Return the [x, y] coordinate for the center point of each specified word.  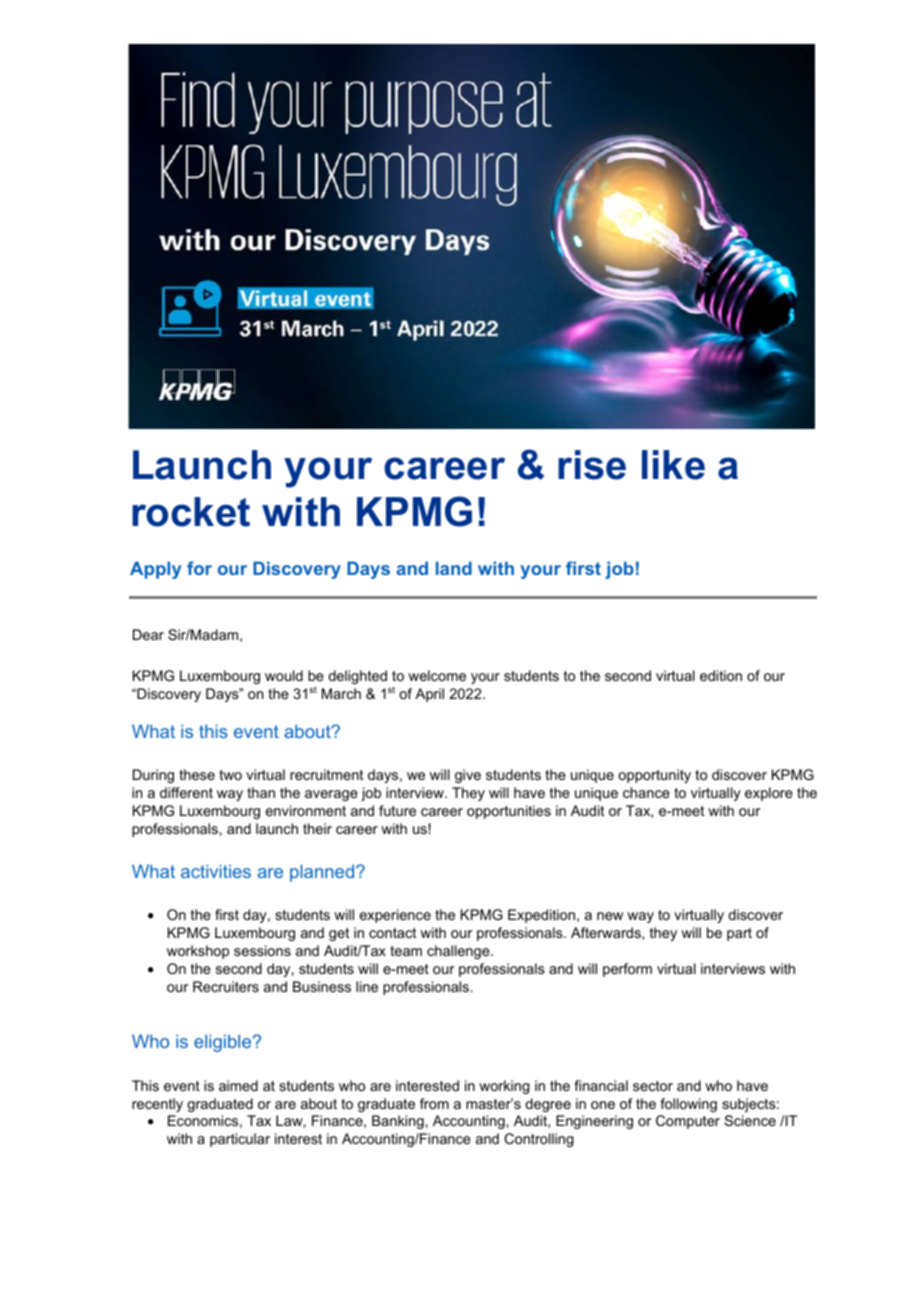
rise [592, 465]
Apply [155, 570]
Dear [148, 634]
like [673, 465]
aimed [238, 1085]
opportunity [654, 776]
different [186, 792]
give [468, 776]
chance [646, 792]
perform [627, 970]
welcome [437, 675]
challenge [459, 952]
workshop [198, 952]
